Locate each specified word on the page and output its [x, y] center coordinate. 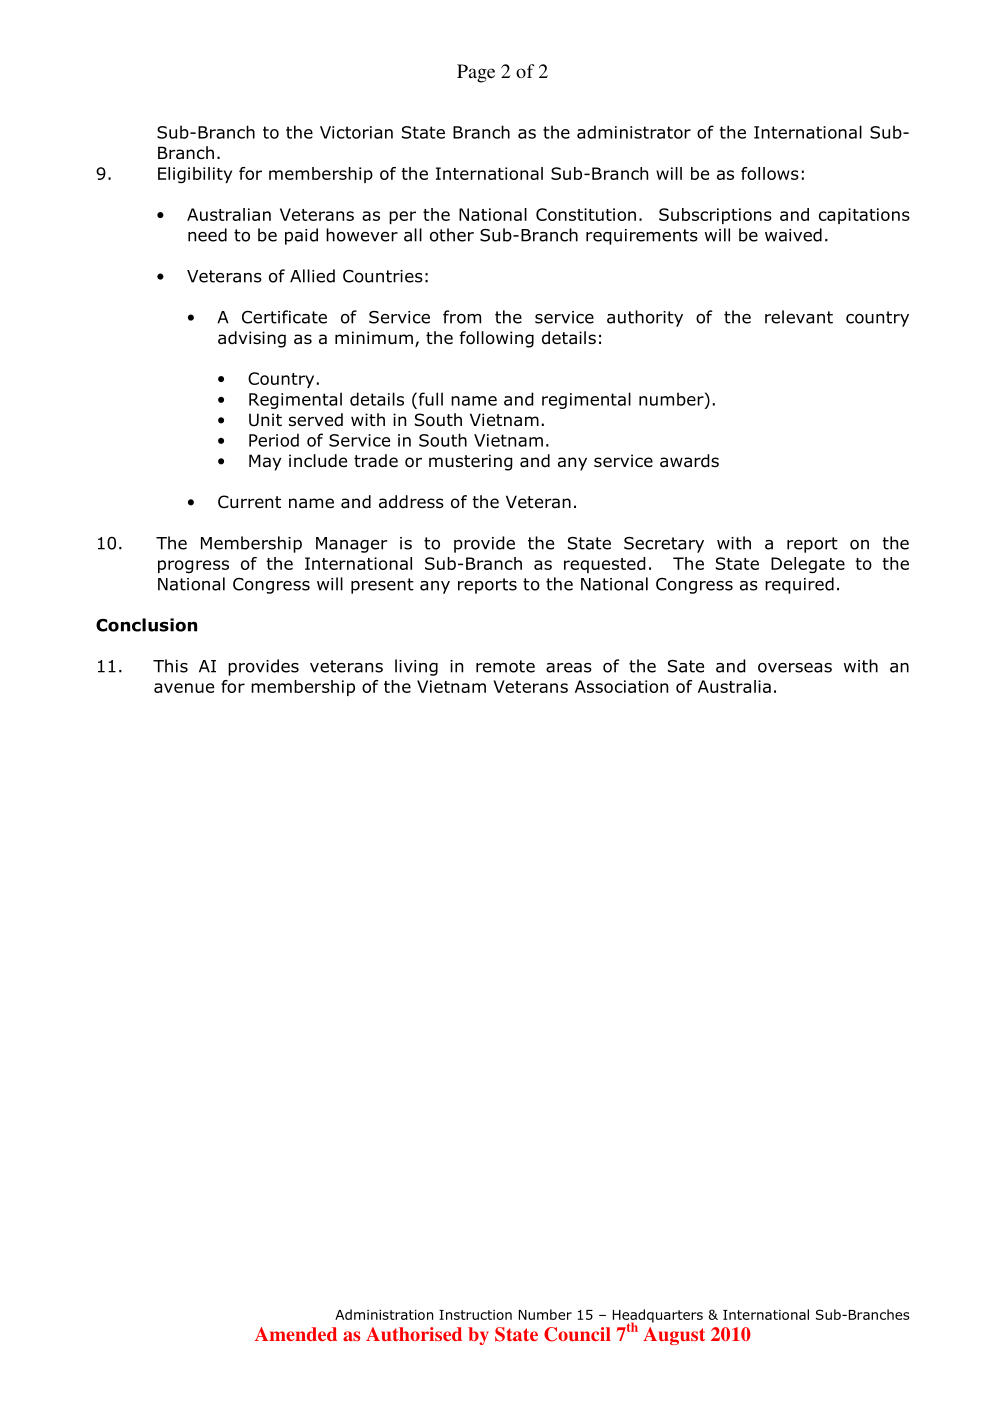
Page [476, 73]
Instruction [475, 1315]
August [674, 1336]
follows [770, 173]
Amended [296, 1334]
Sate [686, 666]
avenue [184, 688]
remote [505, 666]
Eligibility [195, 175]
